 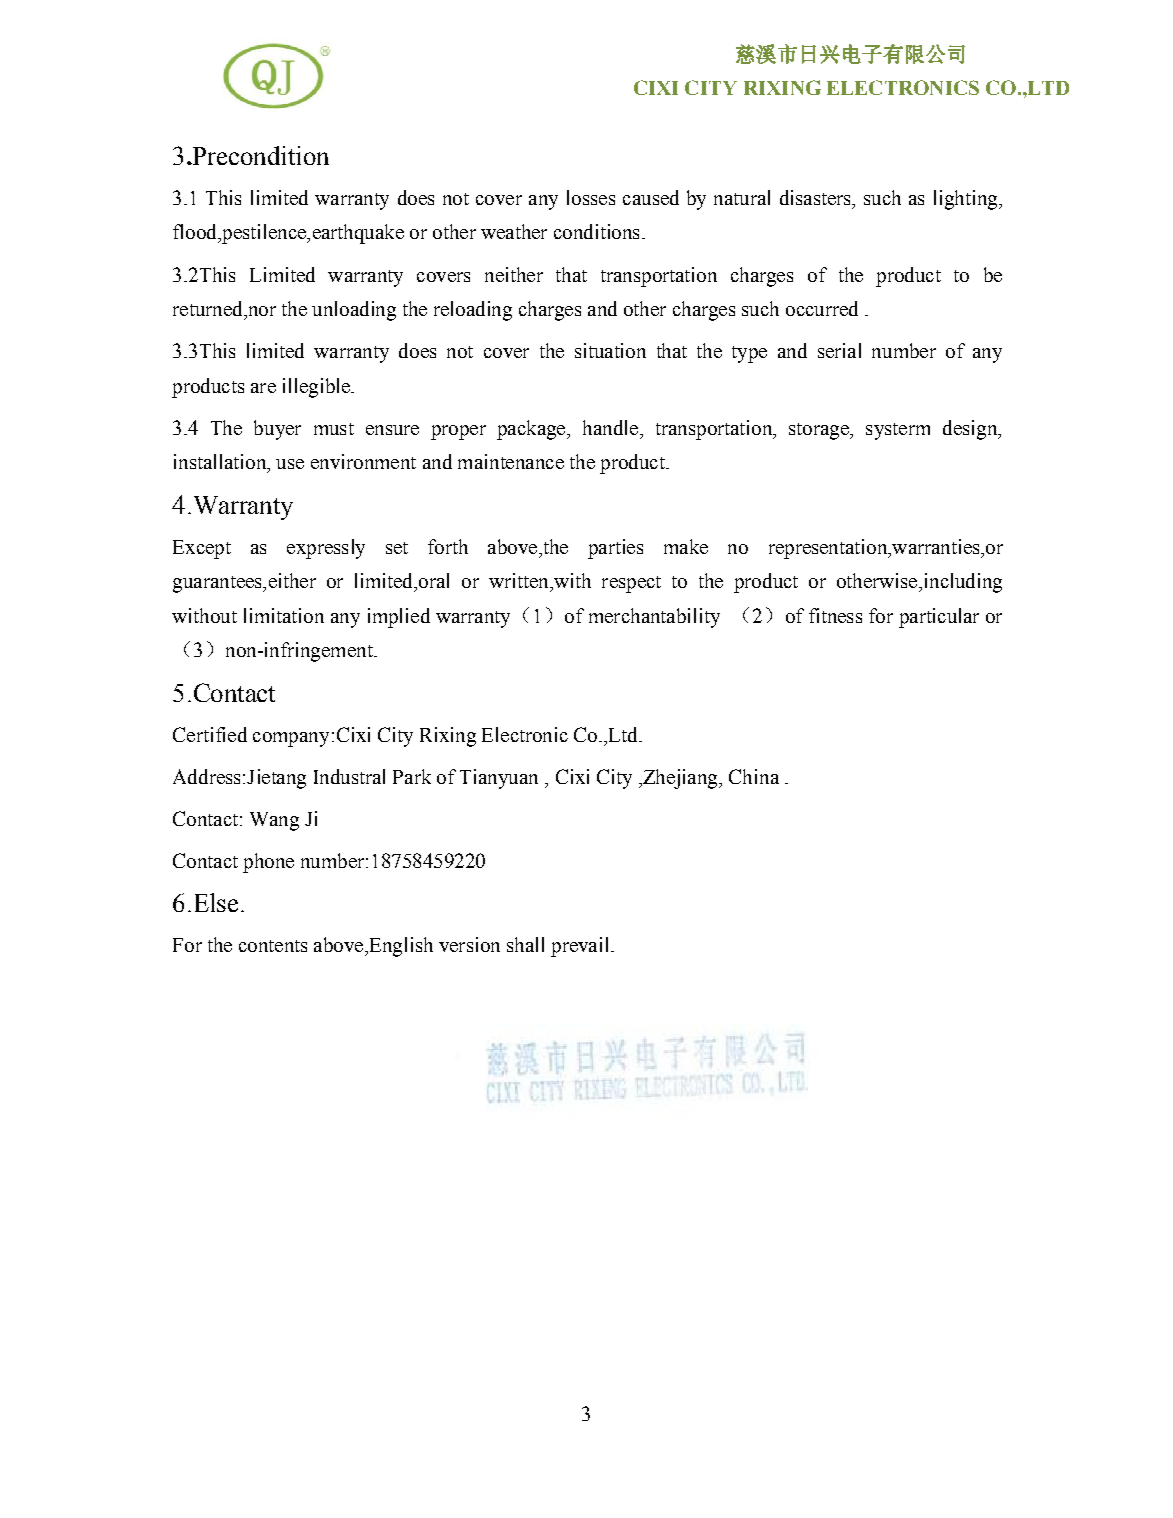 What do you see at coordinates (581, 947) in the screenshot?
I see `prevail` at bounding box center [581, 947].
